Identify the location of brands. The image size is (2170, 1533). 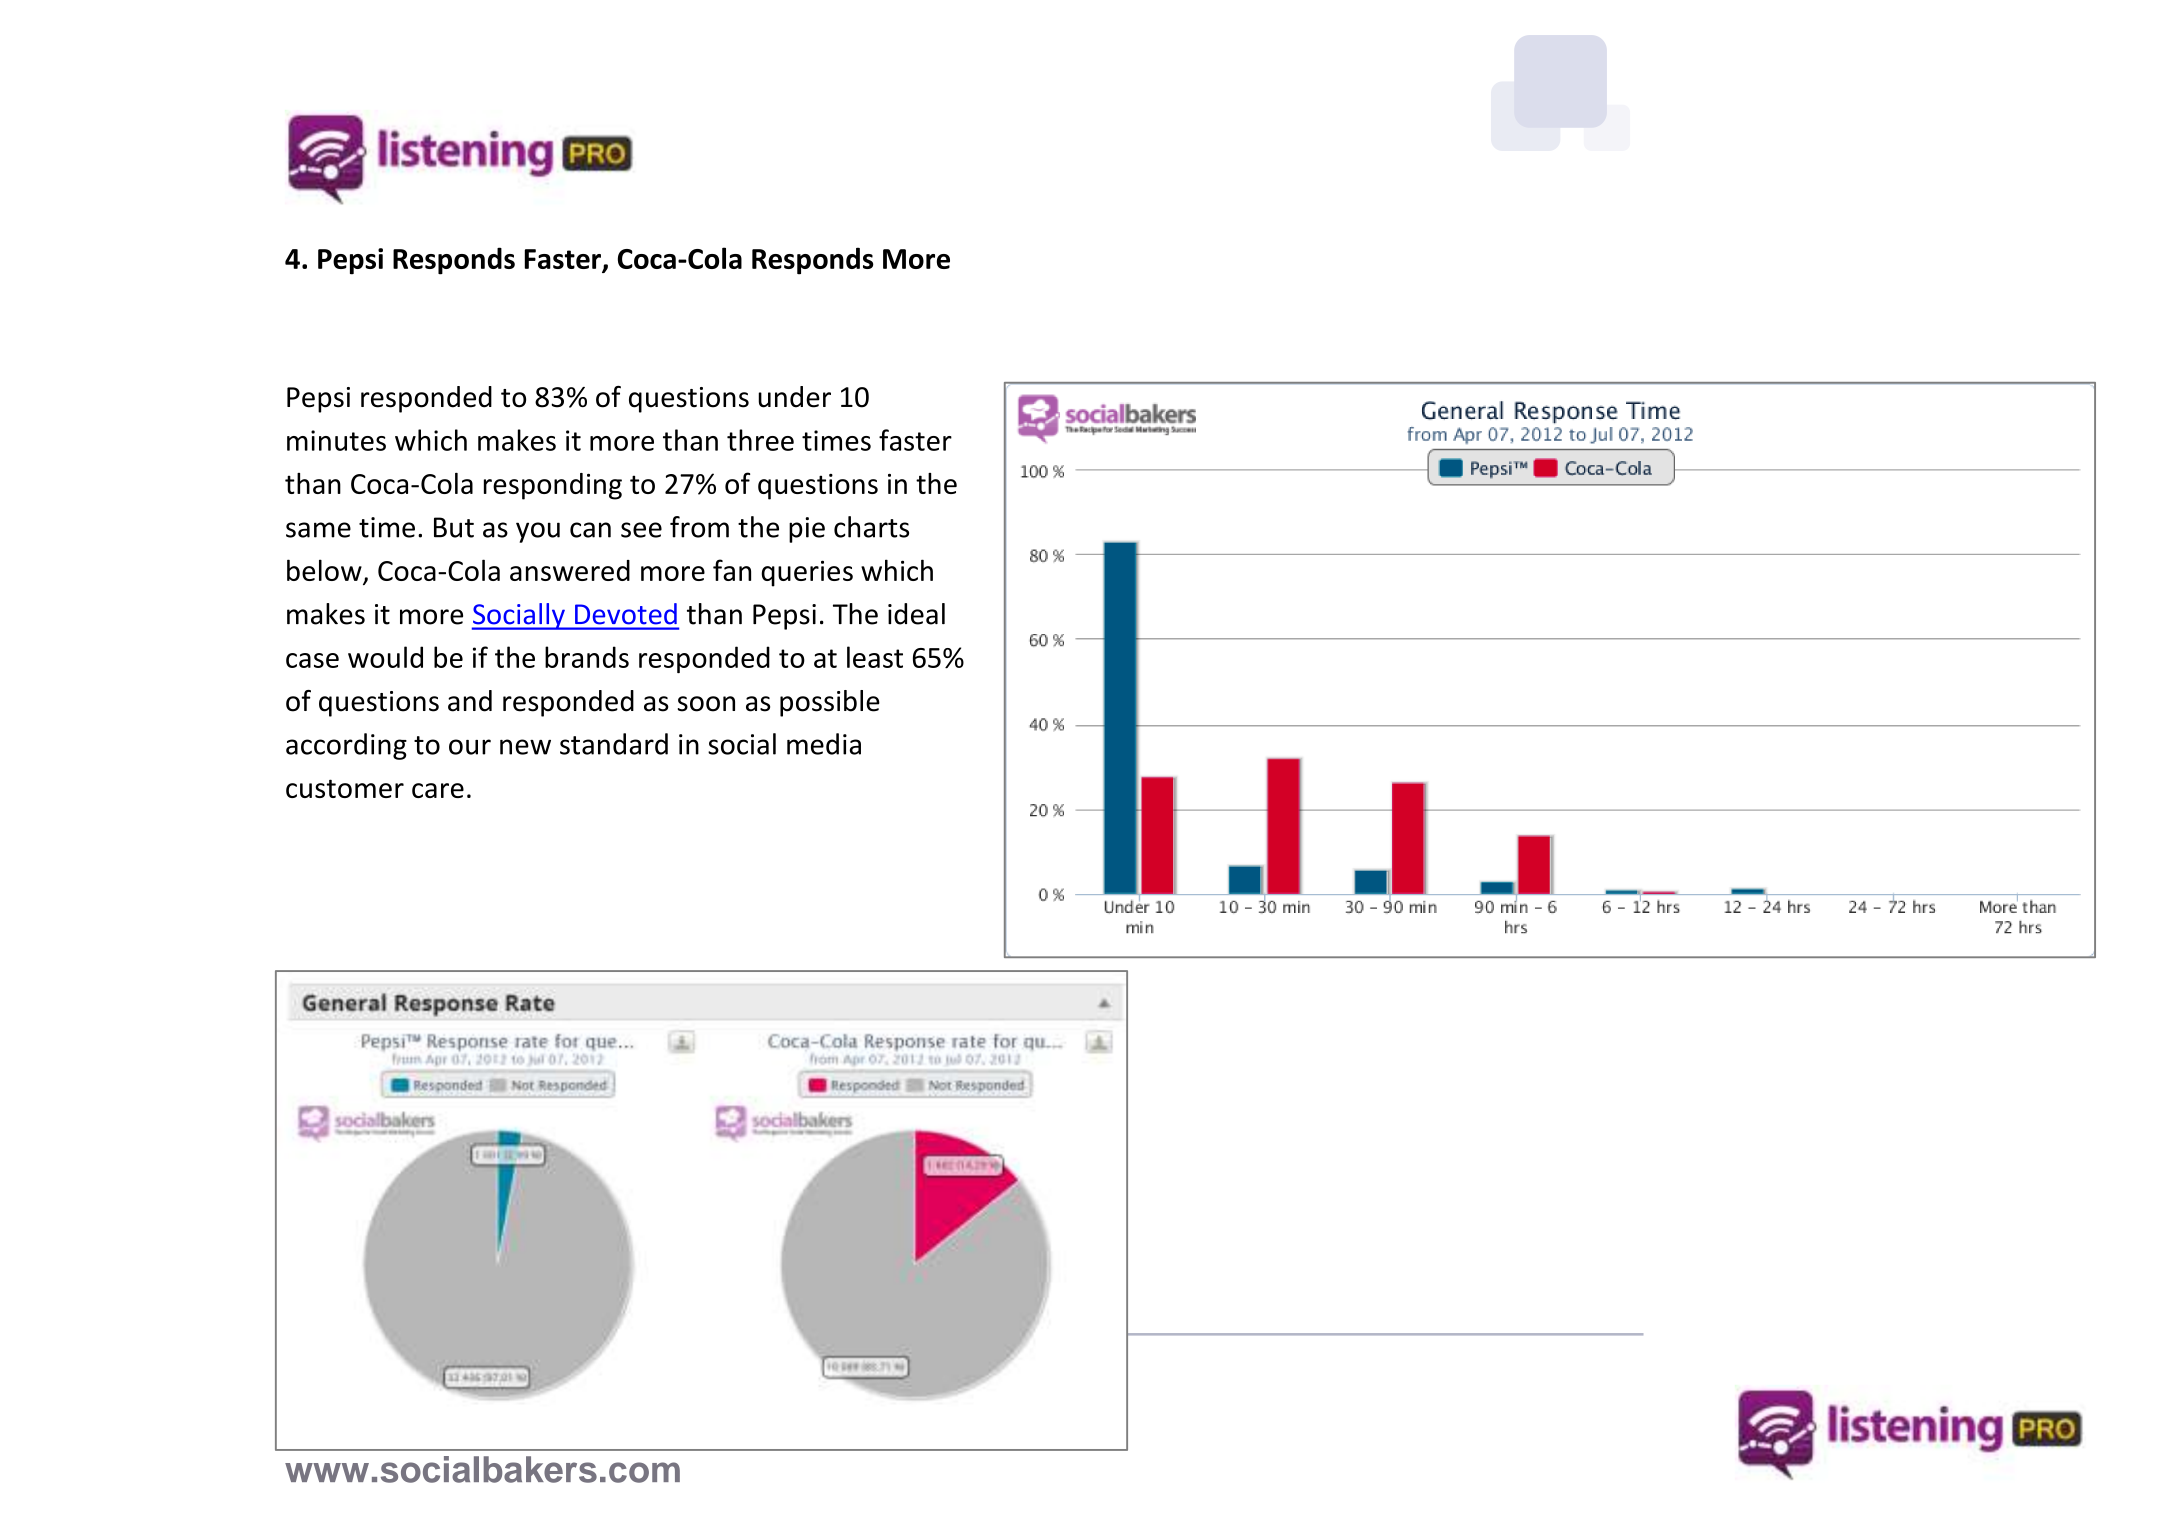
(587, 657).
